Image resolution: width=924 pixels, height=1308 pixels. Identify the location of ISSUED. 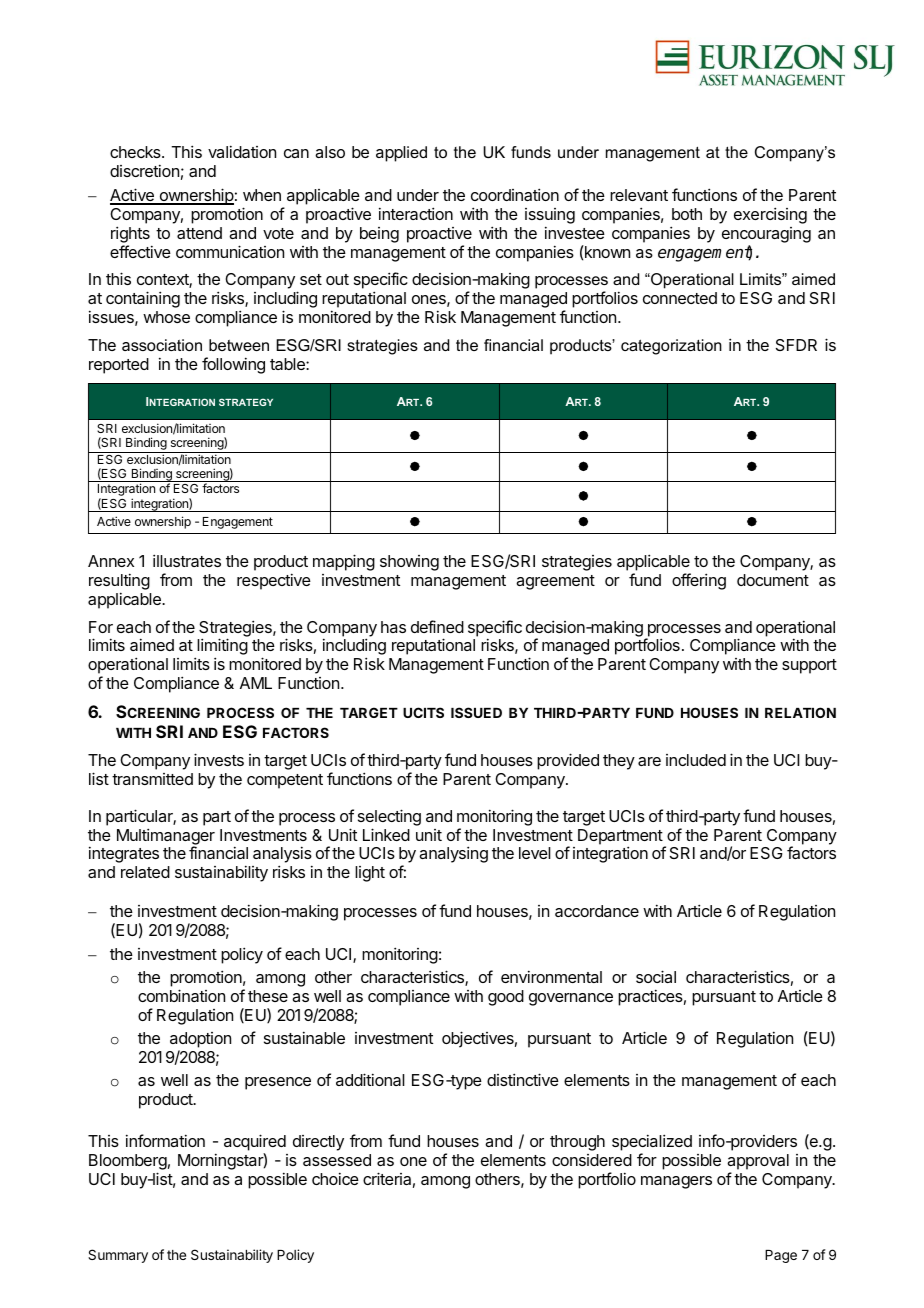
(476, 712).
